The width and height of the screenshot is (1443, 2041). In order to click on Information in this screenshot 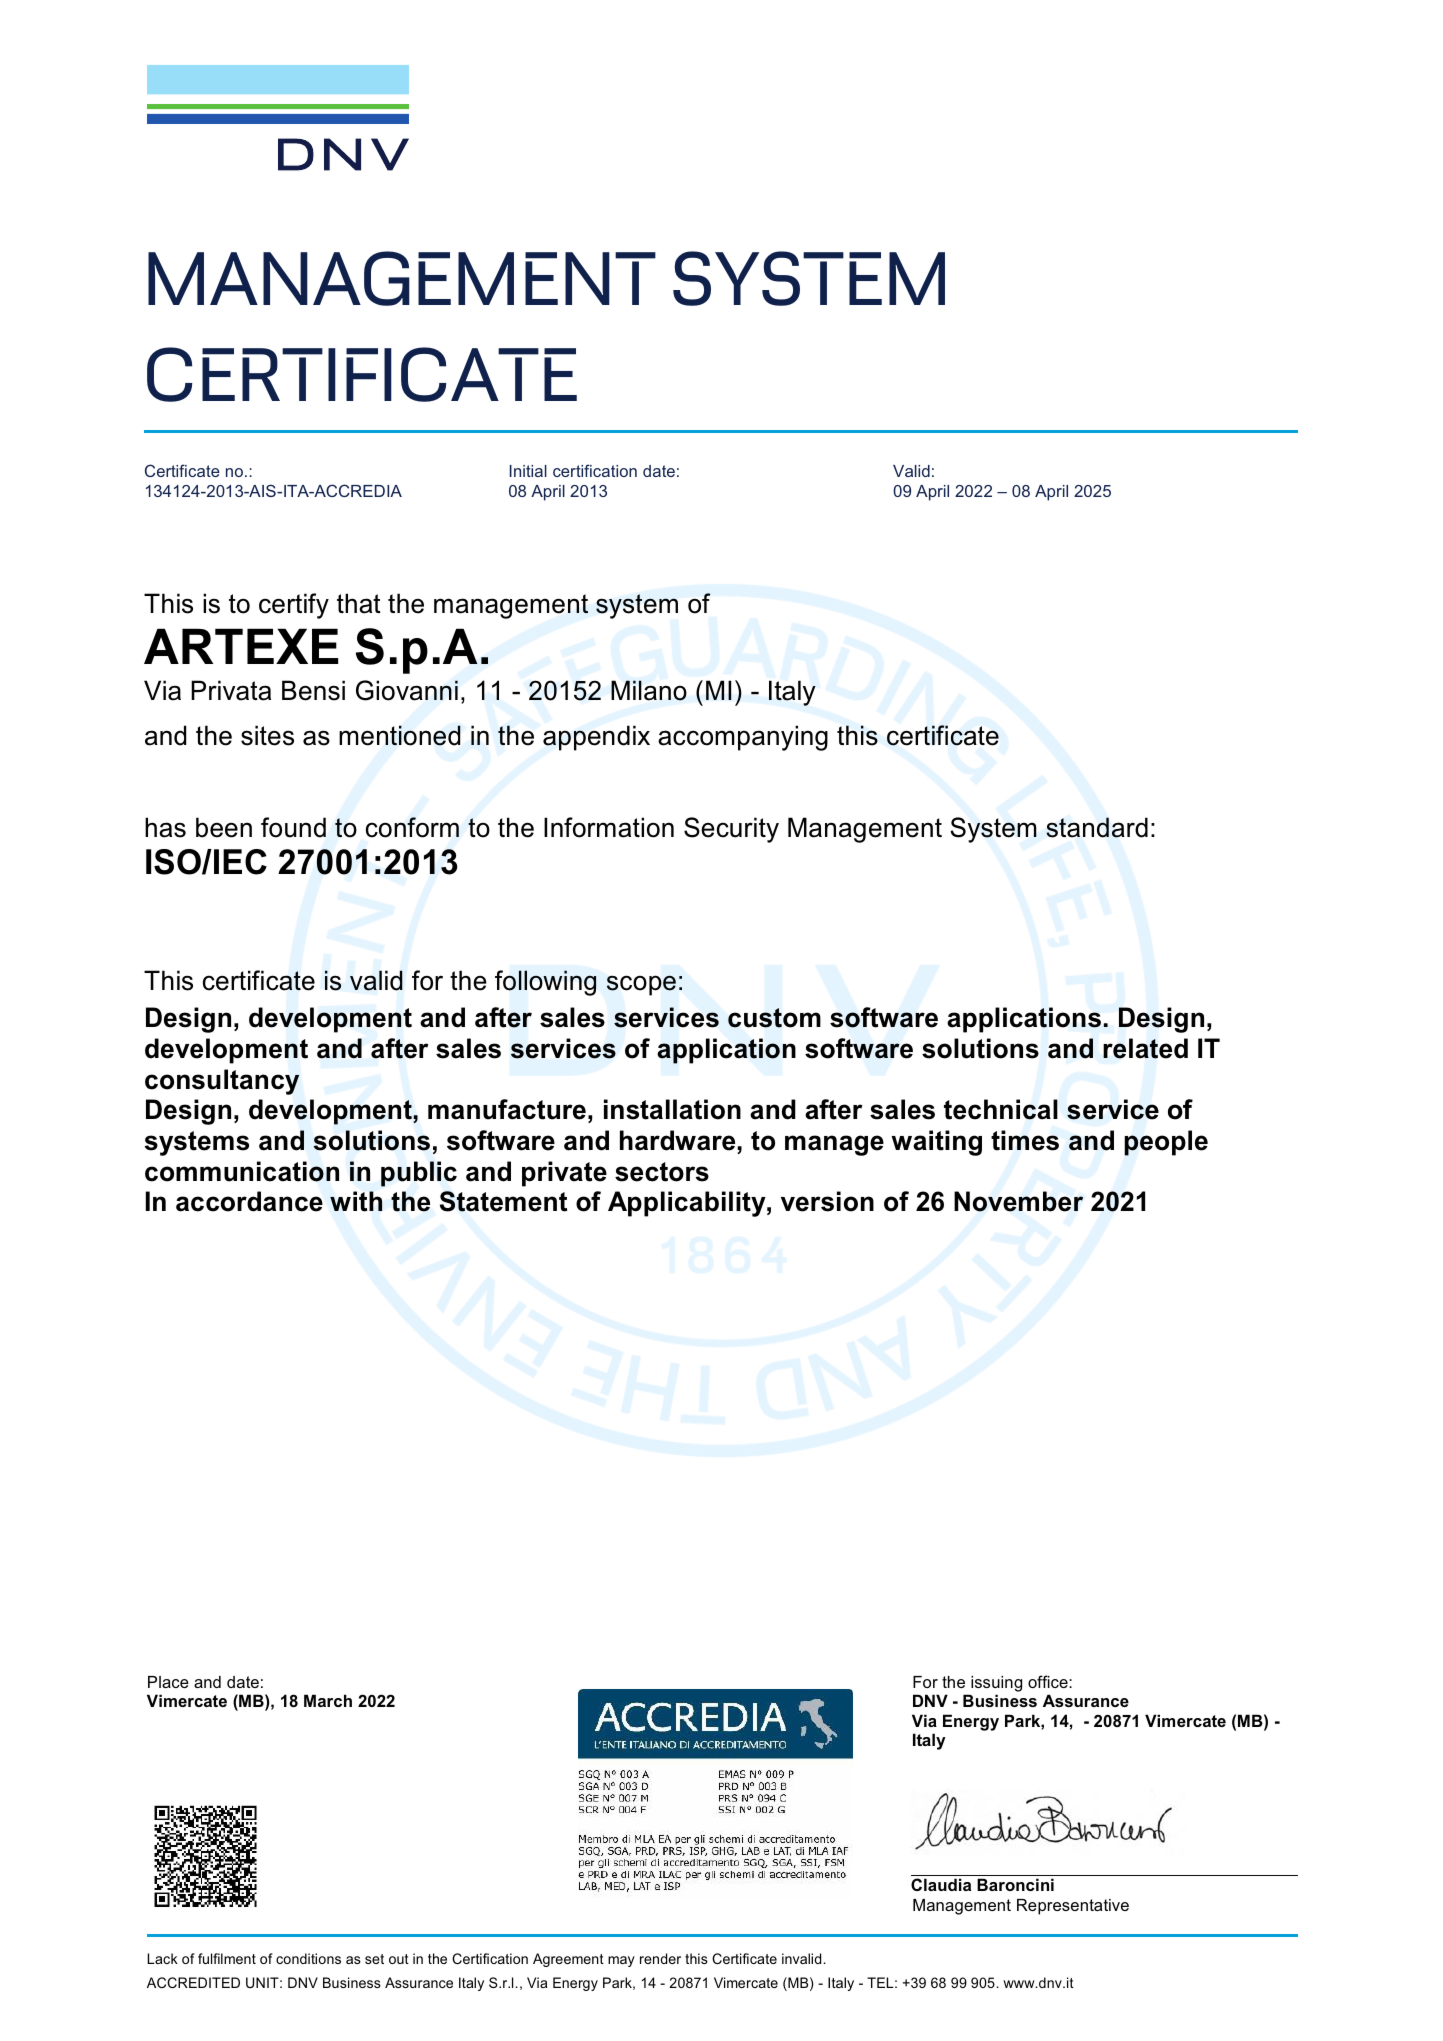, I will do `click(609, 827)`.
